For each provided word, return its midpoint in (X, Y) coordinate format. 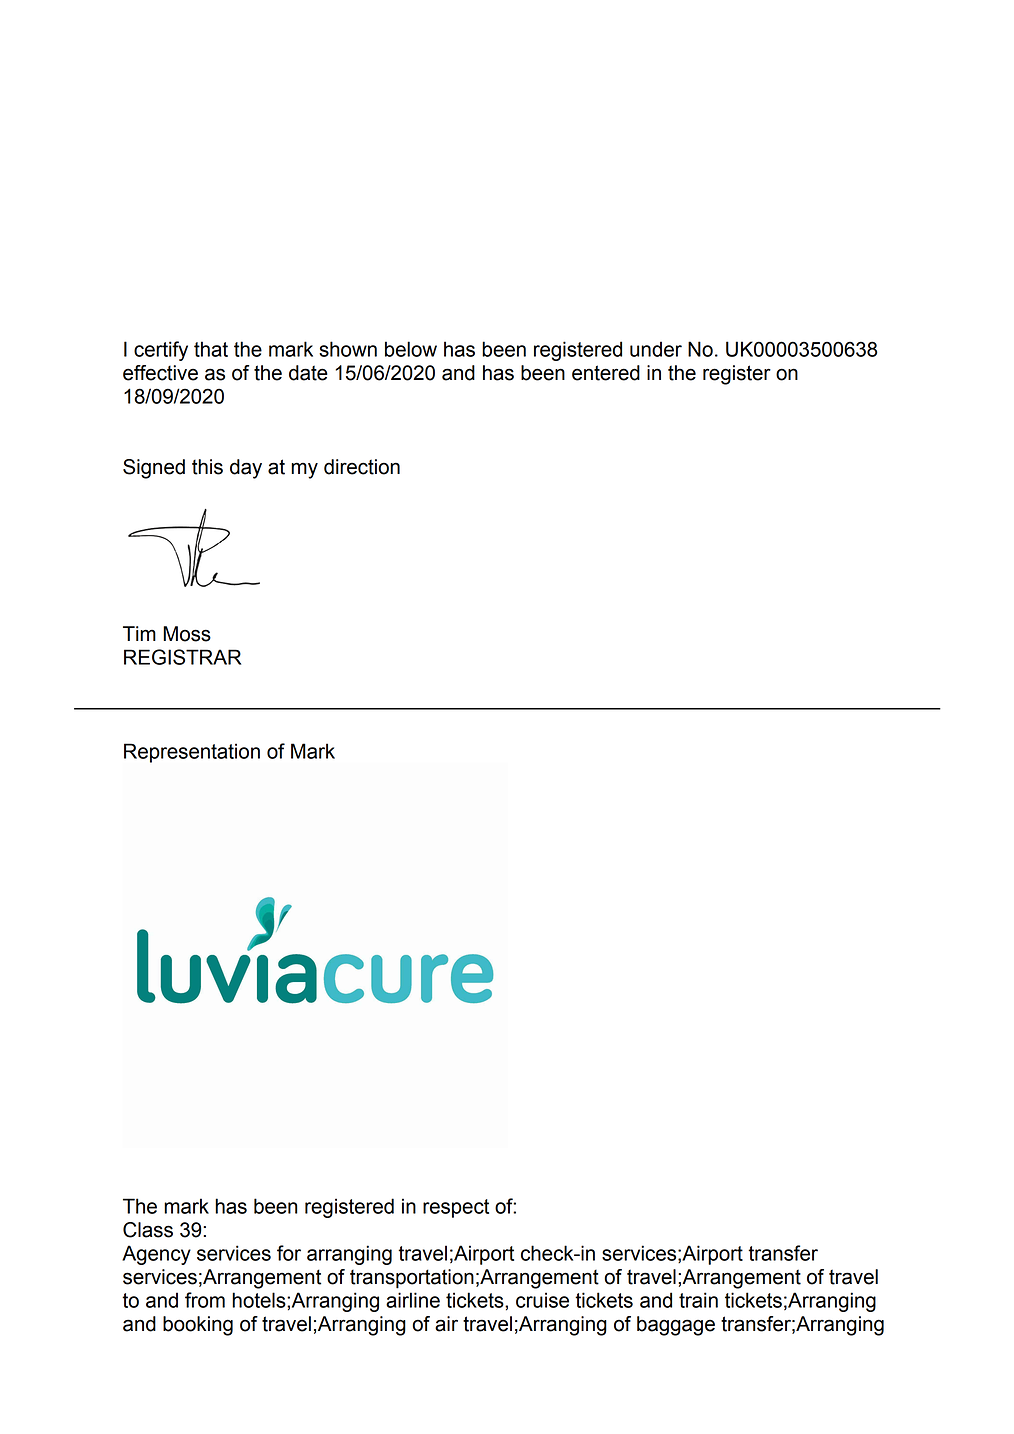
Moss (187, 634)
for (289, 1253)
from (205, 1300)
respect (456, 1208)
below (411, 349)
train (698, 1300)
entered (606, 373)
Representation (192, 753)
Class (148, 1230)
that (211, 349)
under (656, 349)
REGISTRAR (182, 657)
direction (362, 467)
